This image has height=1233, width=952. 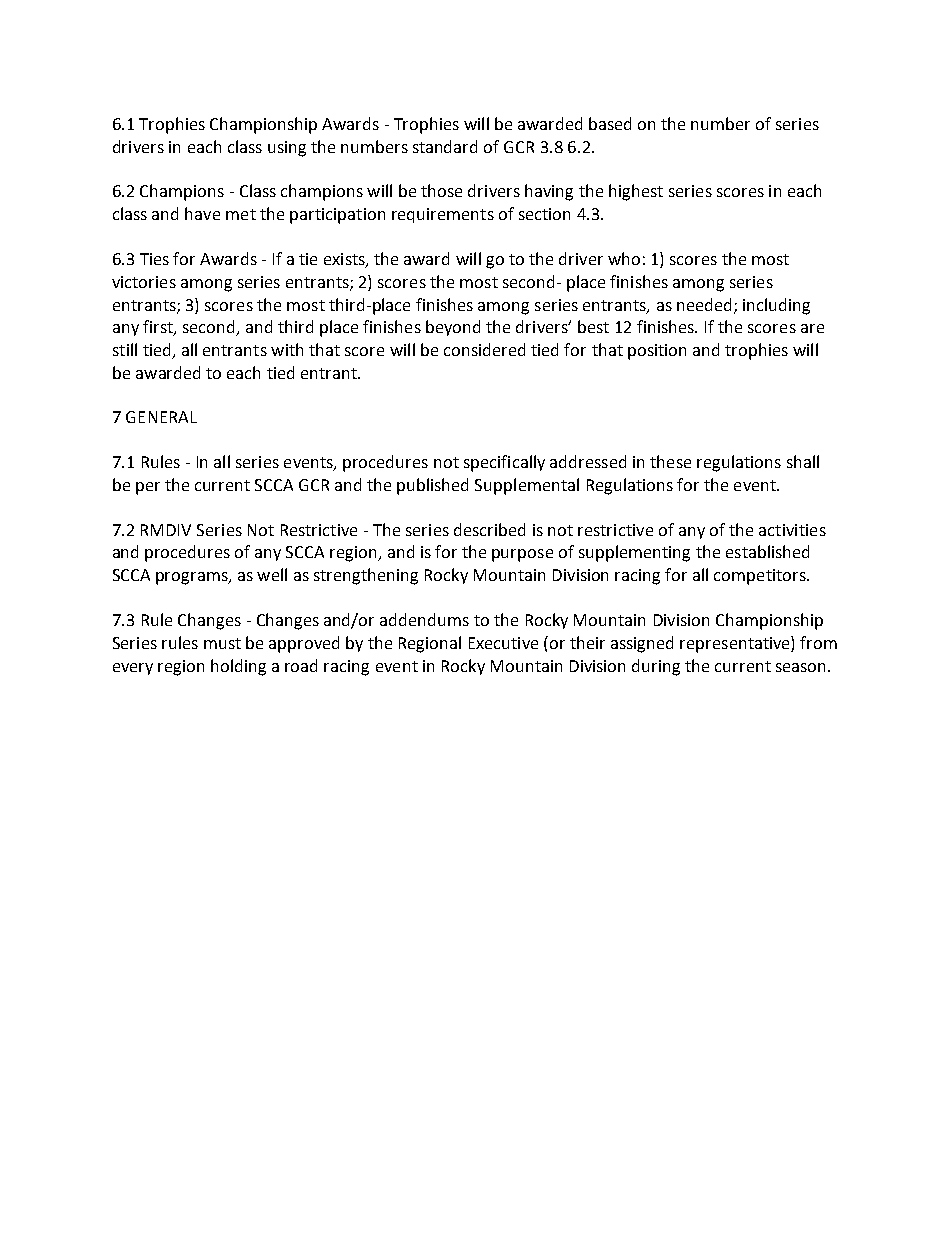 What do you see at coordinates (159, 328) in the image?
I see `first` at bounding box center [159, 328].
